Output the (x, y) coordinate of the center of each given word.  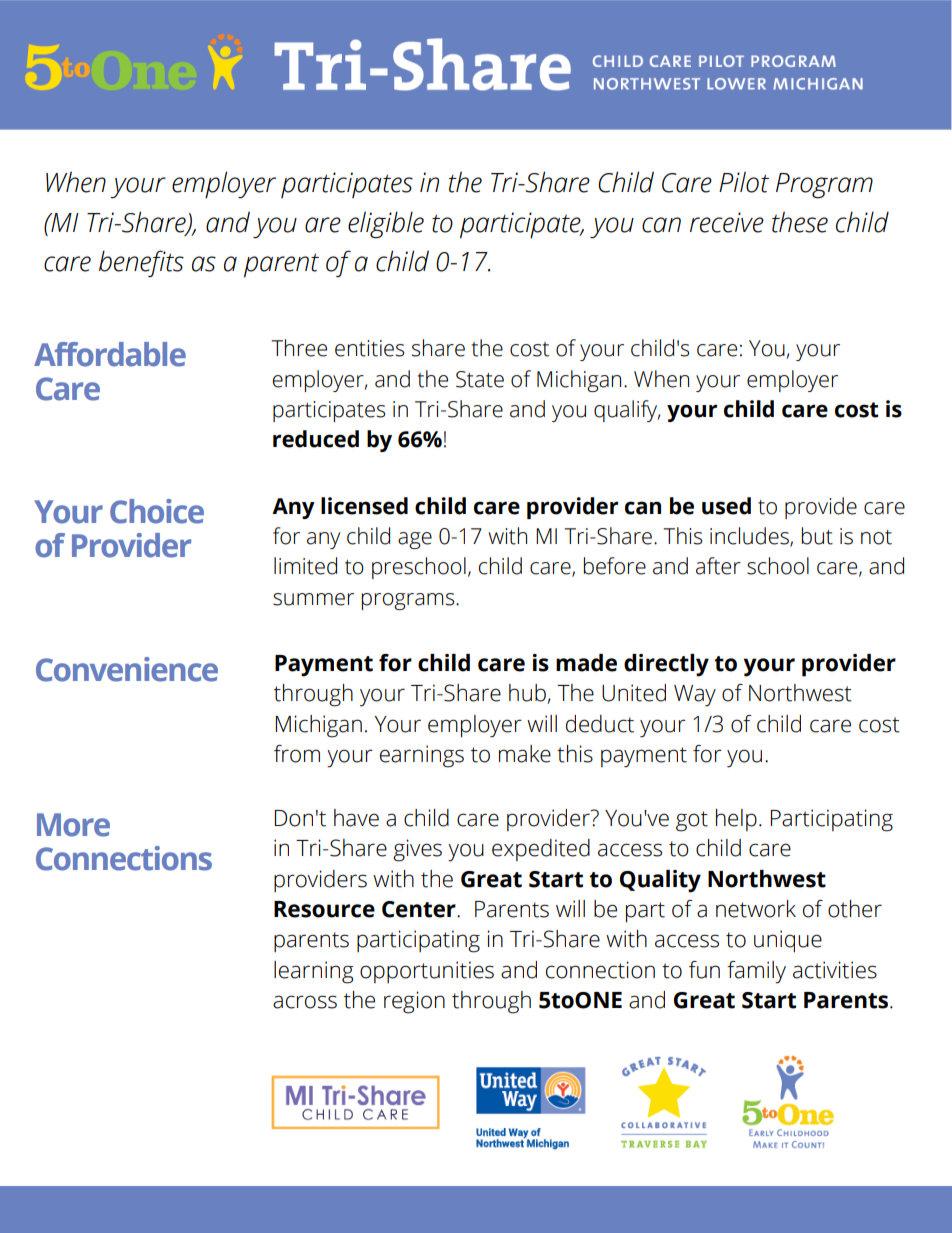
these (800, 222)
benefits (141, 263)
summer (313, 599)
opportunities (427, 972)
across (305, 1002)
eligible (386, 225)
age (415, 540)
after (718, 566)
